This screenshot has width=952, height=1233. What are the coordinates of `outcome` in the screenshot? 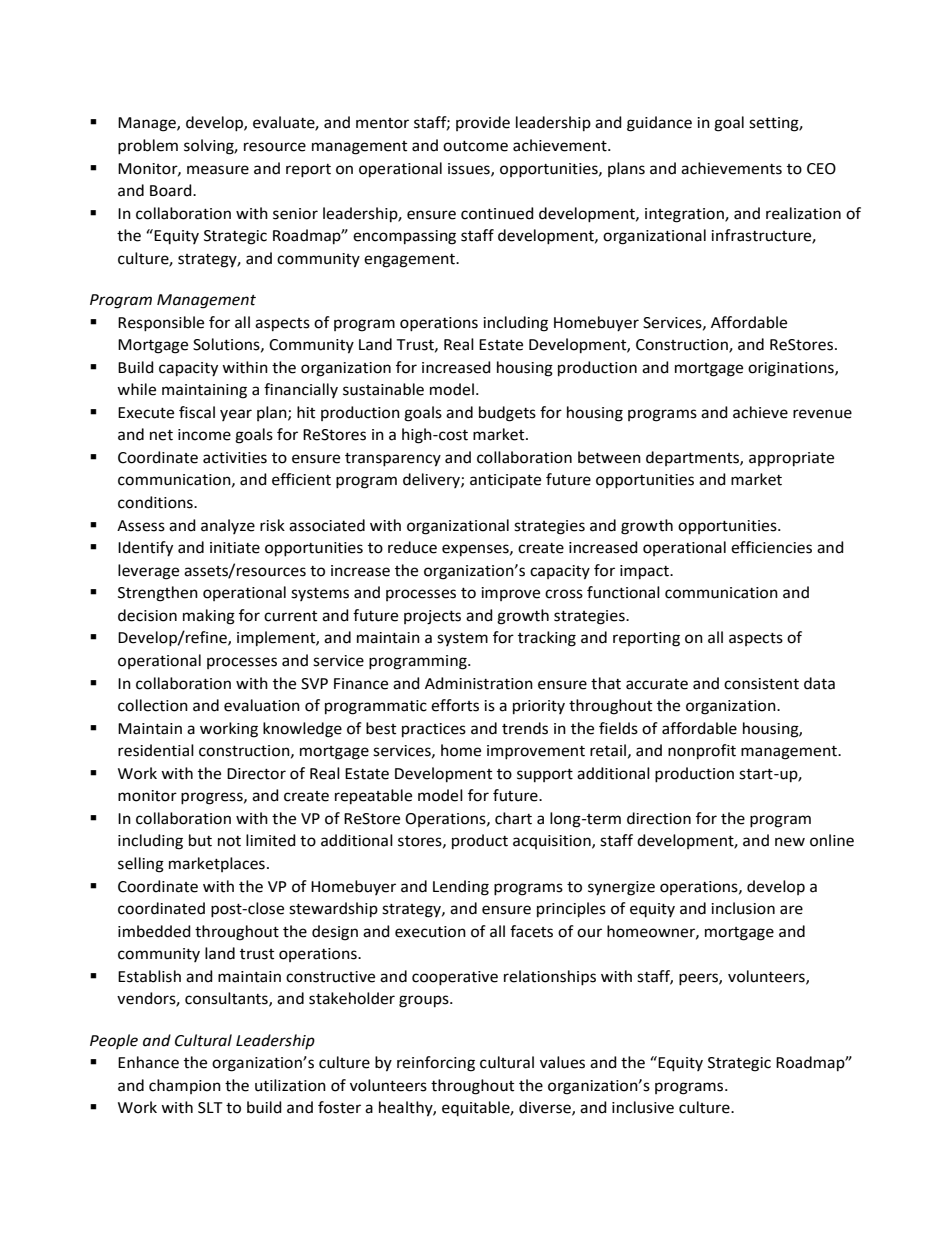 It's located at (475, 146).
